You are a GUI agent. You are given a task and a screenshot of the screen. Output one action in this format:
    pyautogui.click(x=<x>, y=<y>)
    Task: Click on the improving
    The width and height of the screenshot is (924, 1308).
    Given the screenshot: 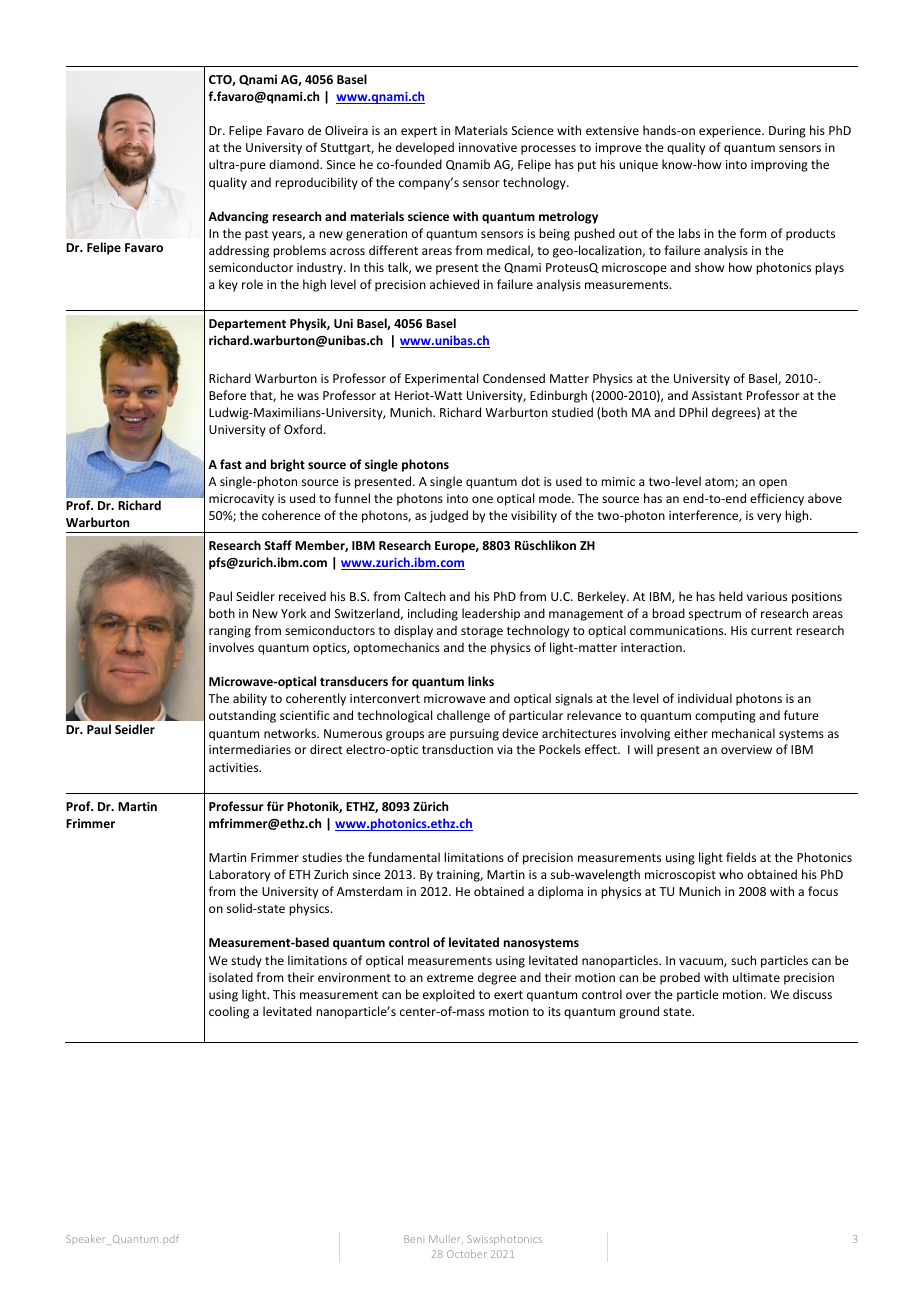 What is the action you would take?
    pyautogui.click(x=779, y=166)
